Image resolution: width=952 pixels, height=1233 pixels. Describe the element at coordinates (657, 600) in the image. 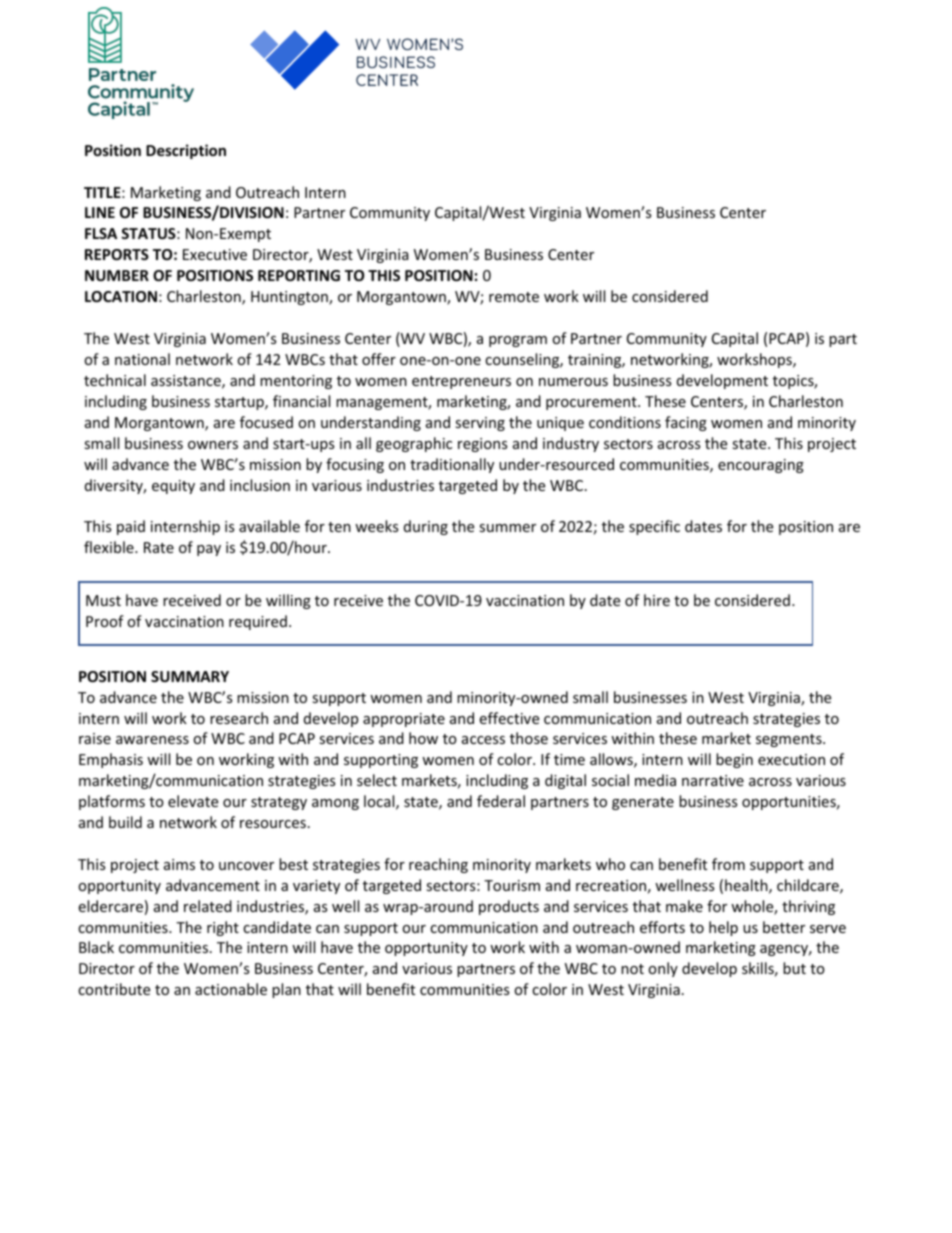

I see `hire` at that location.
